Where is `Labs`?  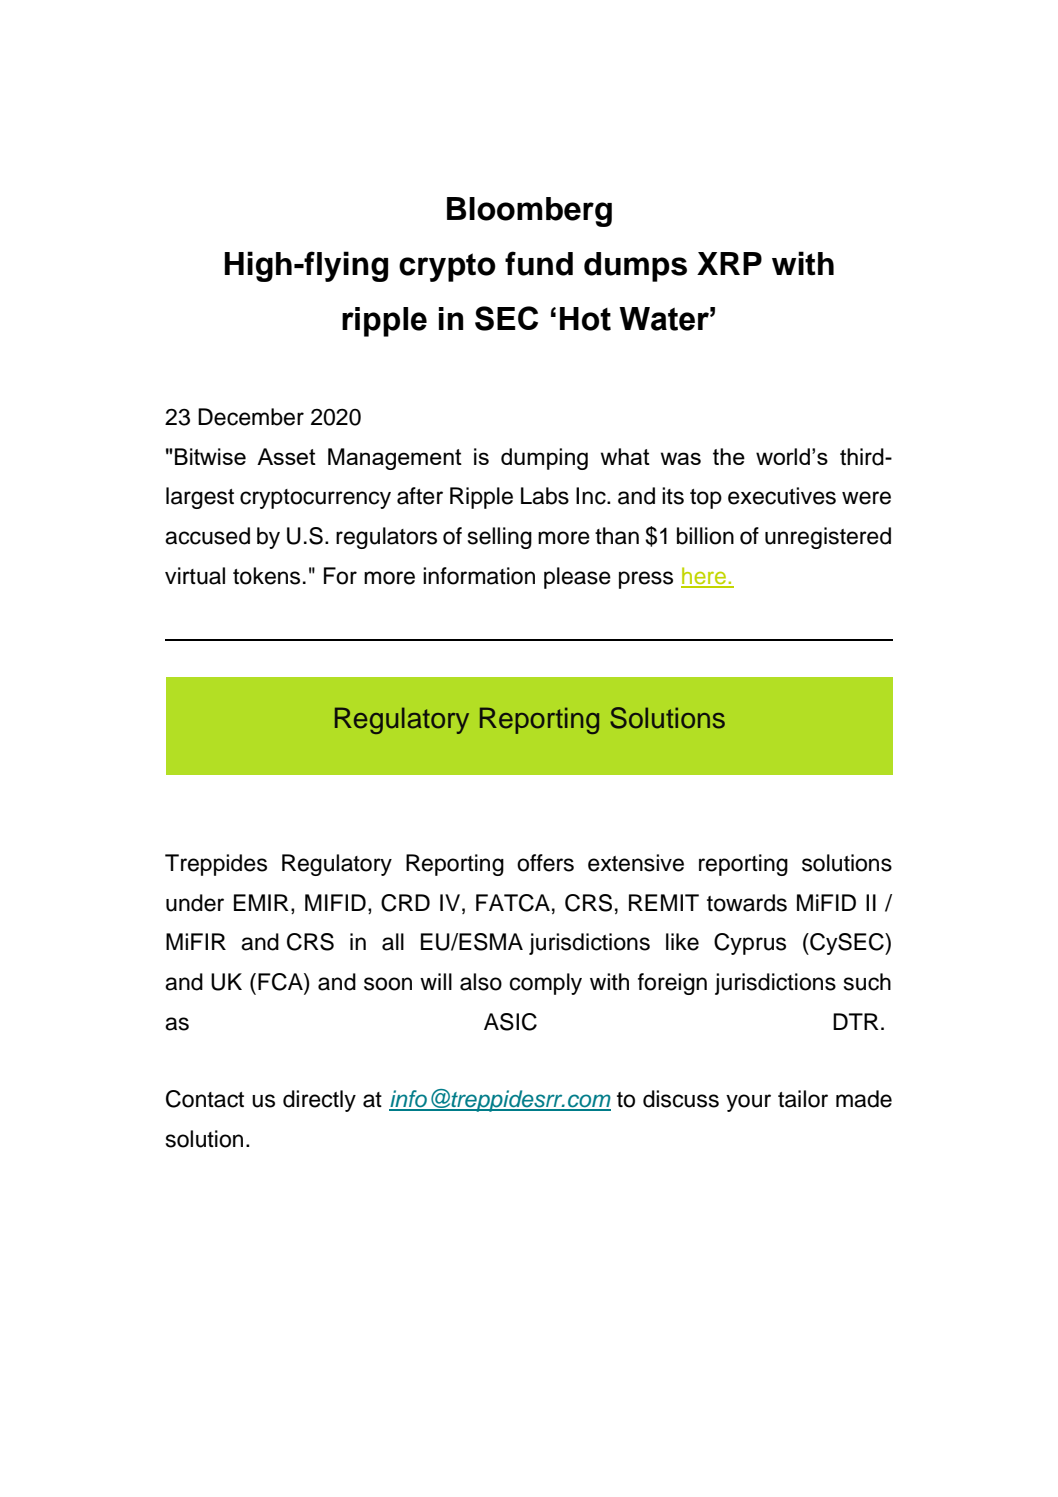
Labs is located at coordinates (545, 496).
